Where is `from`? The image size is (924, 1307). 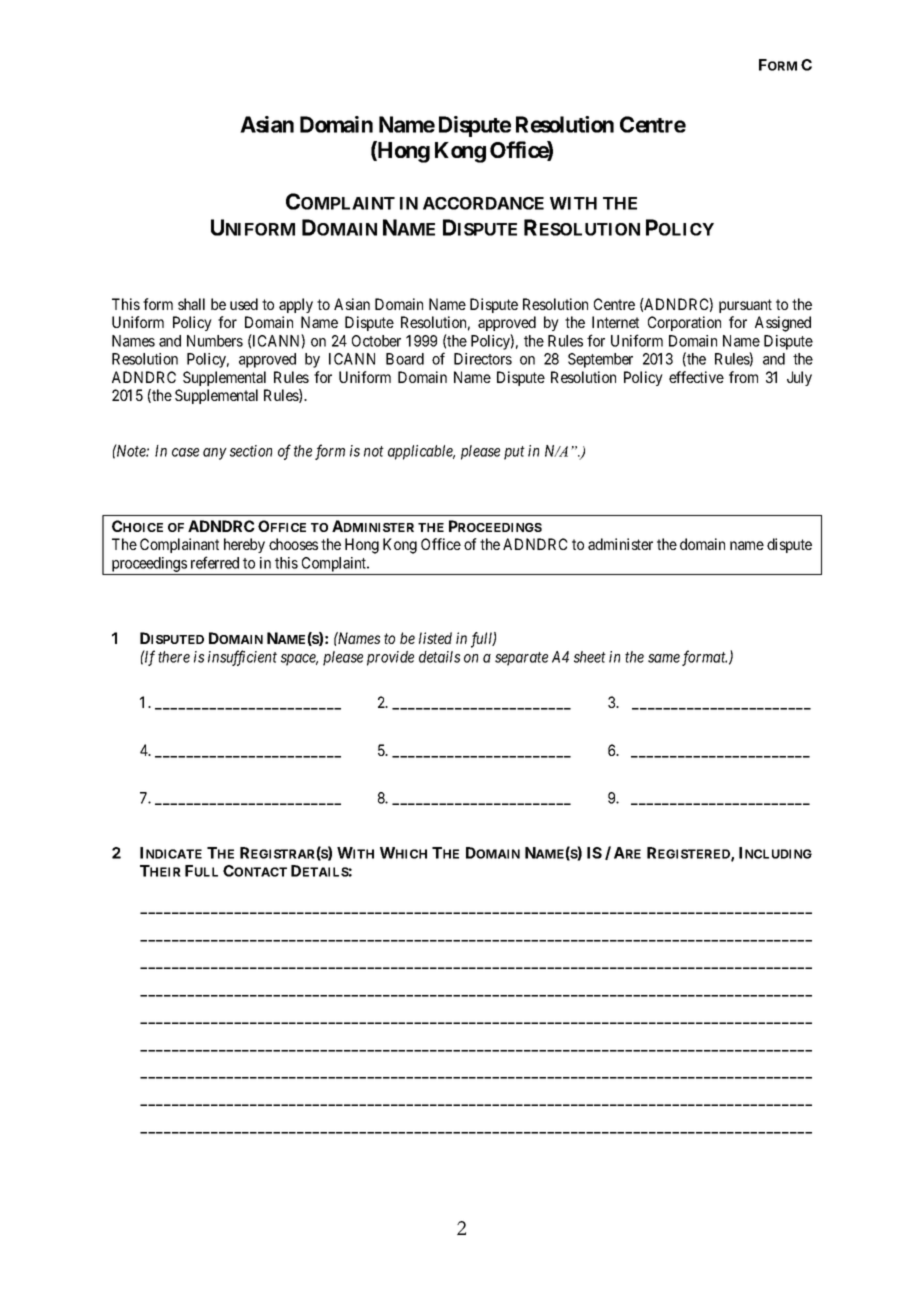 from is located at coordinates (743, 377).
